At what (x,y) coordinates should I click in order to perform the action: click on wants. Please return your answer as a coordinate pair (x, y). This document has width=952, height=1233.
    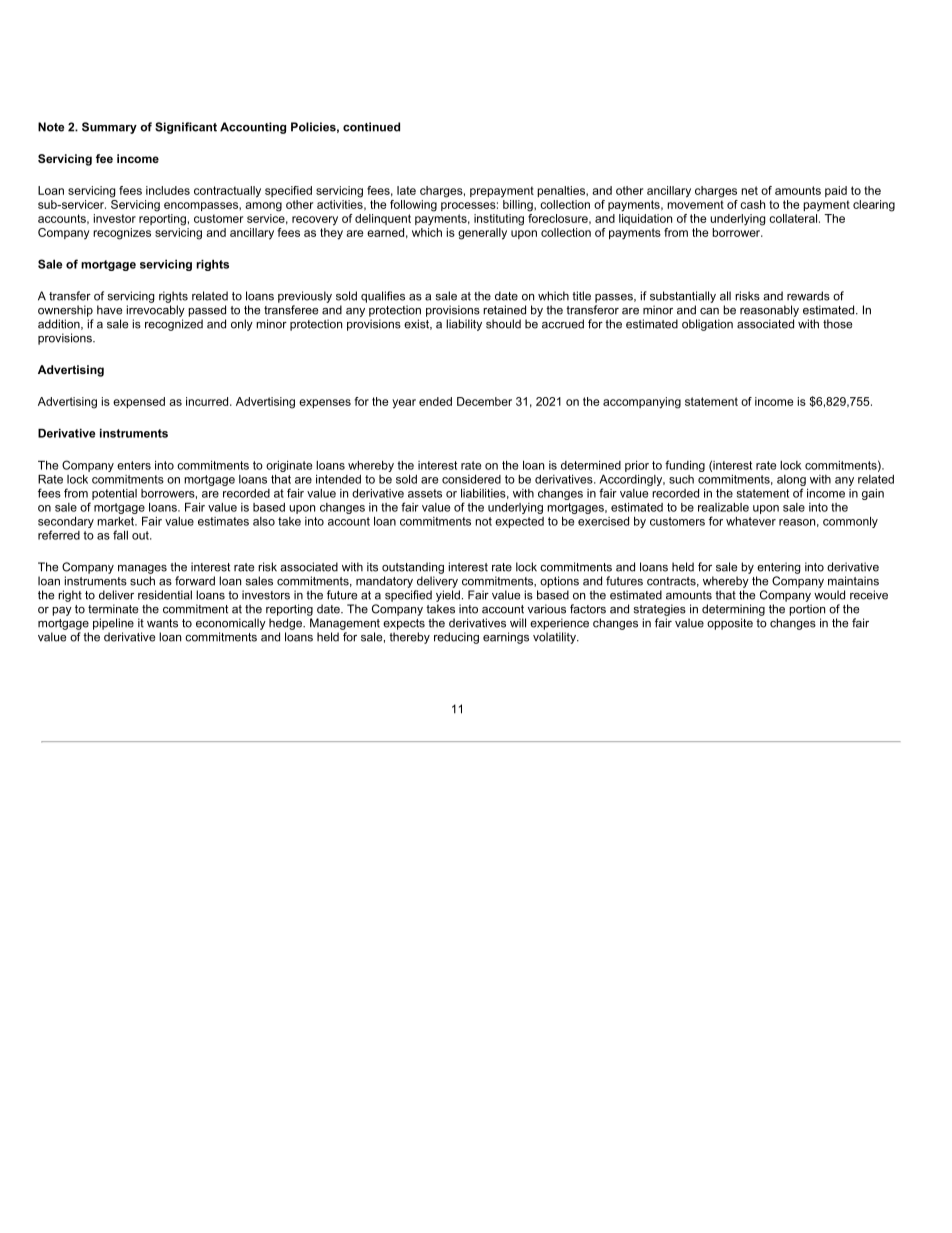
    Looking at the image, I should click on (162, 623).
